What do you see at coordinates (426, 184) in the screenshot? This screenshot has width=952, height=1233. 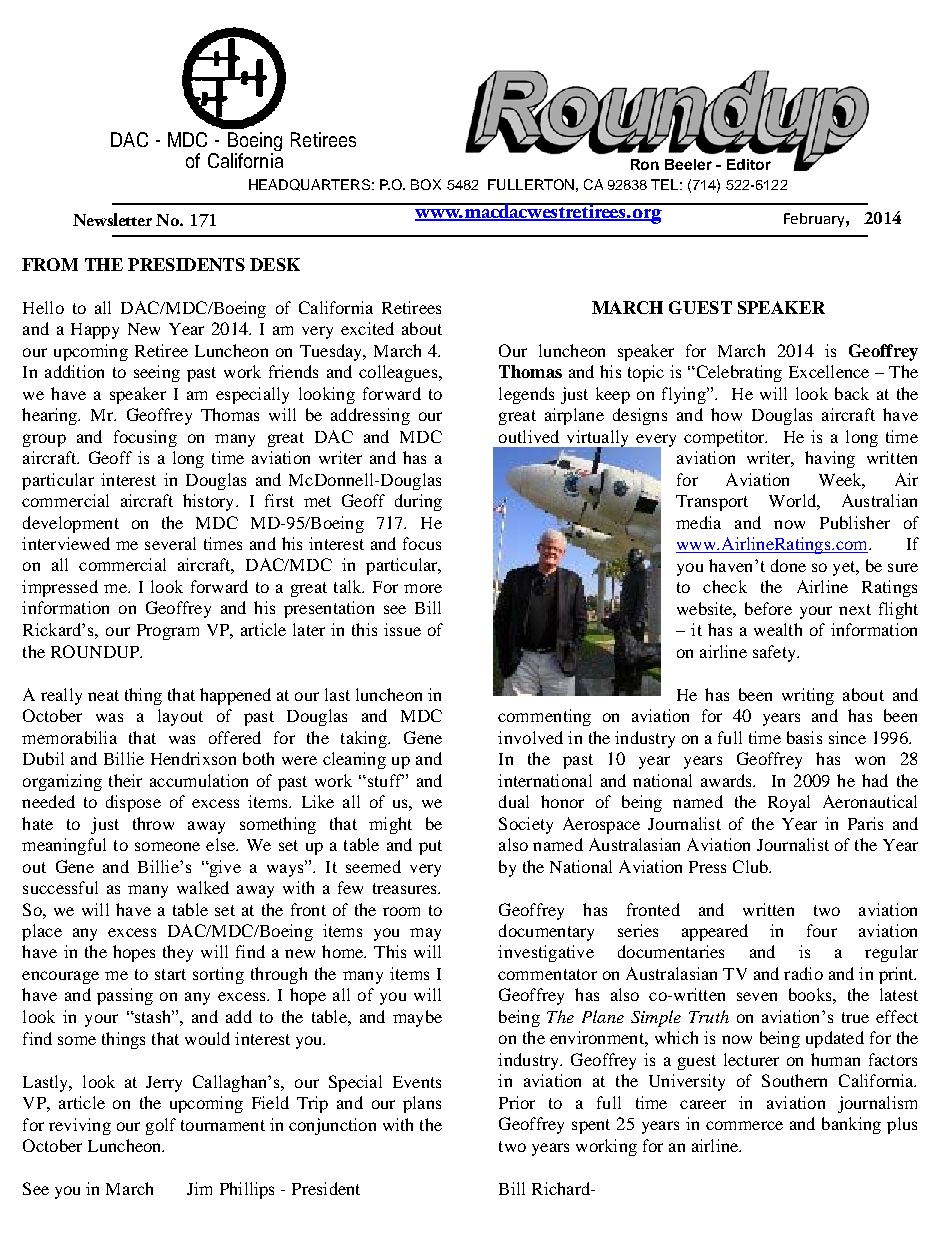 I see `BOX` at bounding box center [426, 184].
